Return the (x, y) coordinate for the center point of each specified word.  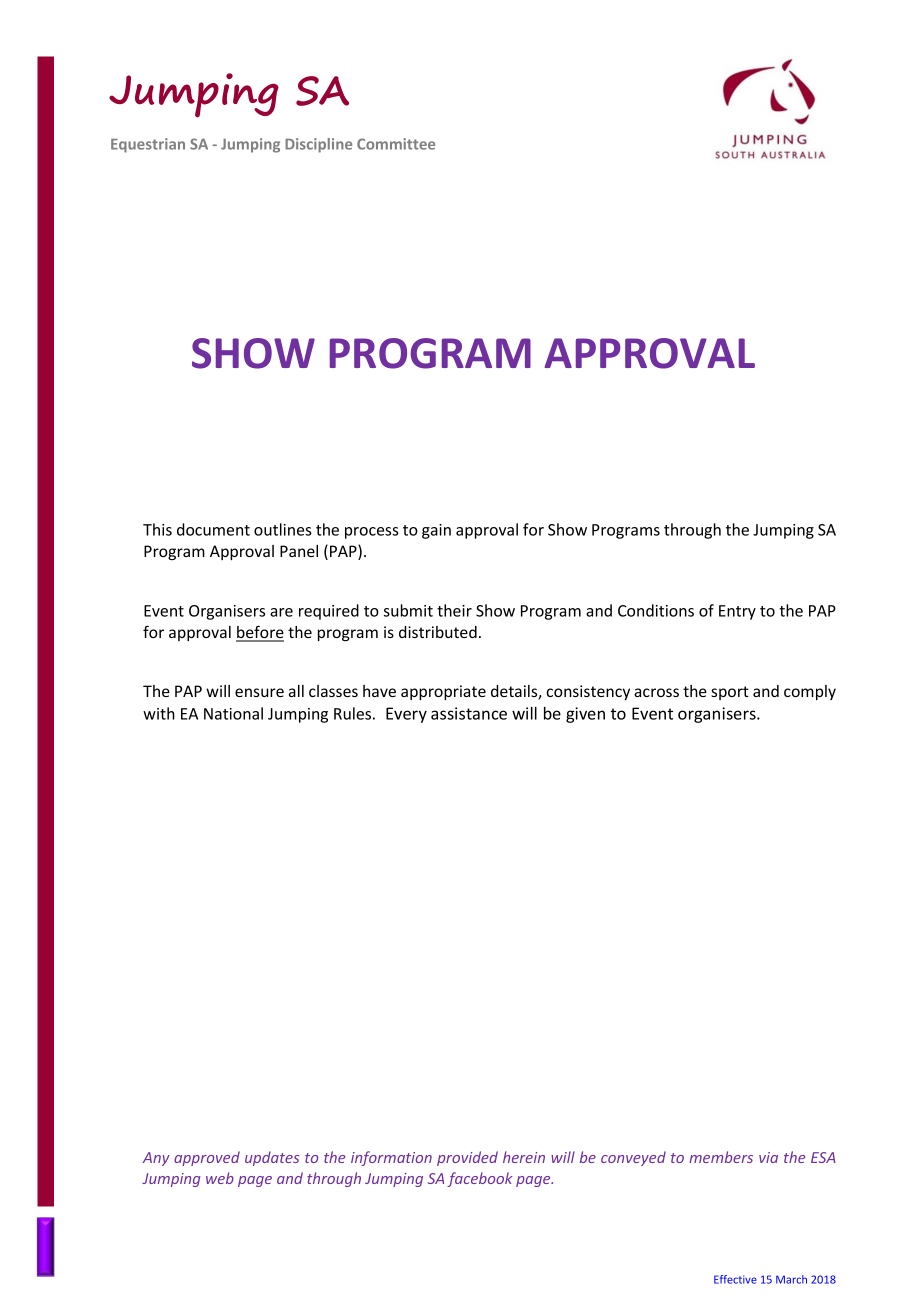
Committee (396, 144)
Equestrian (148, 145)
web (220, 1178)
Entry (737, 612)
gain (436, 531)
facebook (480, 1179)
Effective (735, 1279)
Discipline (318, 145)
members (721, 1157)
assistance (469, 713)
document (213, 529)
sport (730, 693)
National (233, 713)
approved (207, 1158)
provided (467, 1158)
